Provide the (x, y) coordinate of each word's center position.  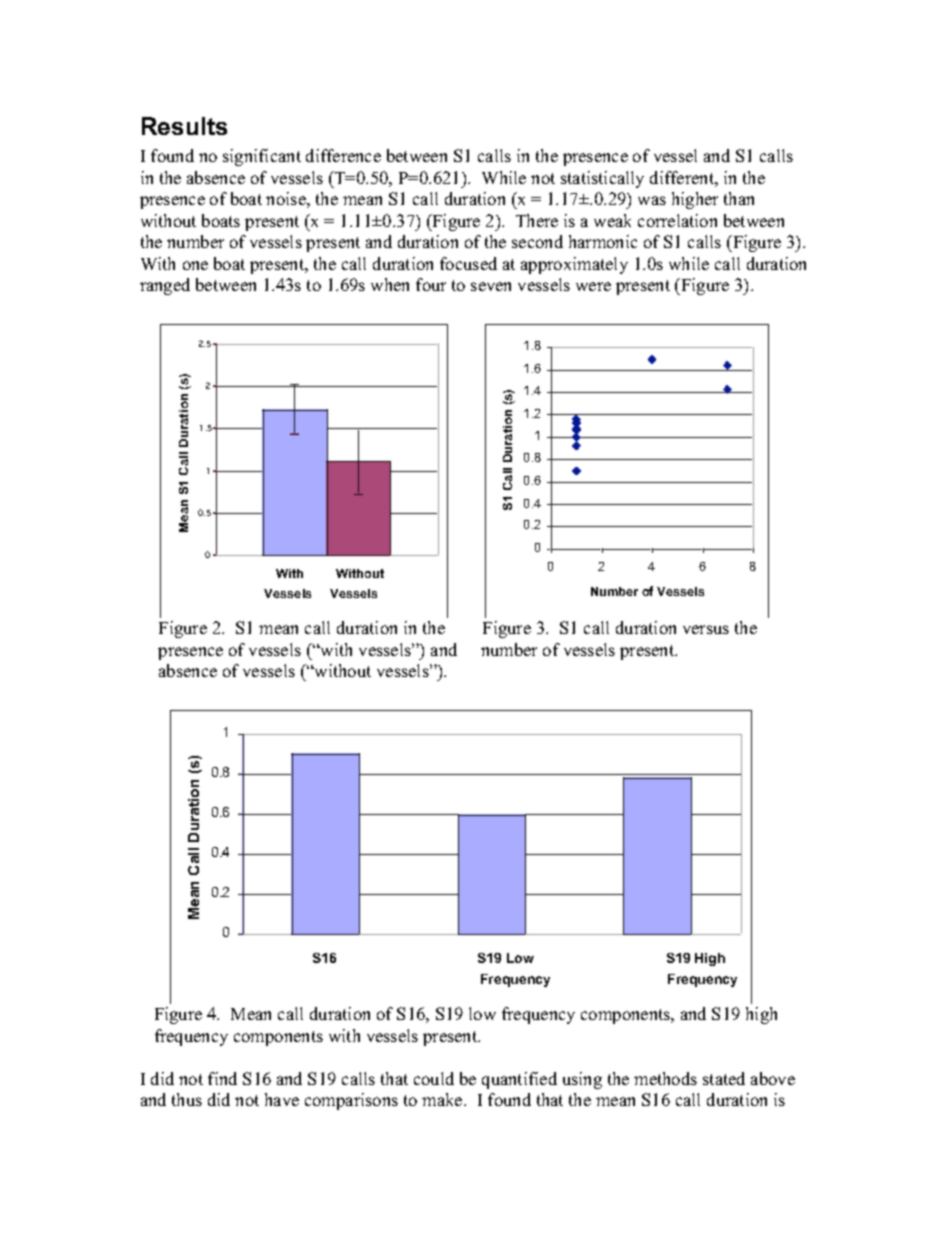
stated (724, 1078)
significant (262, 157)
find (222, 1078)
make (443, 1099)
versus (706, 629)
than (739, 198)
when (390, 284)
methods (665, 1078)
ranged (165, 286)
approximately (574, 265)
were (593, 286)
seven (491, 286)
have (282, 1099)
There (537, 220)
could (434, 1078)
